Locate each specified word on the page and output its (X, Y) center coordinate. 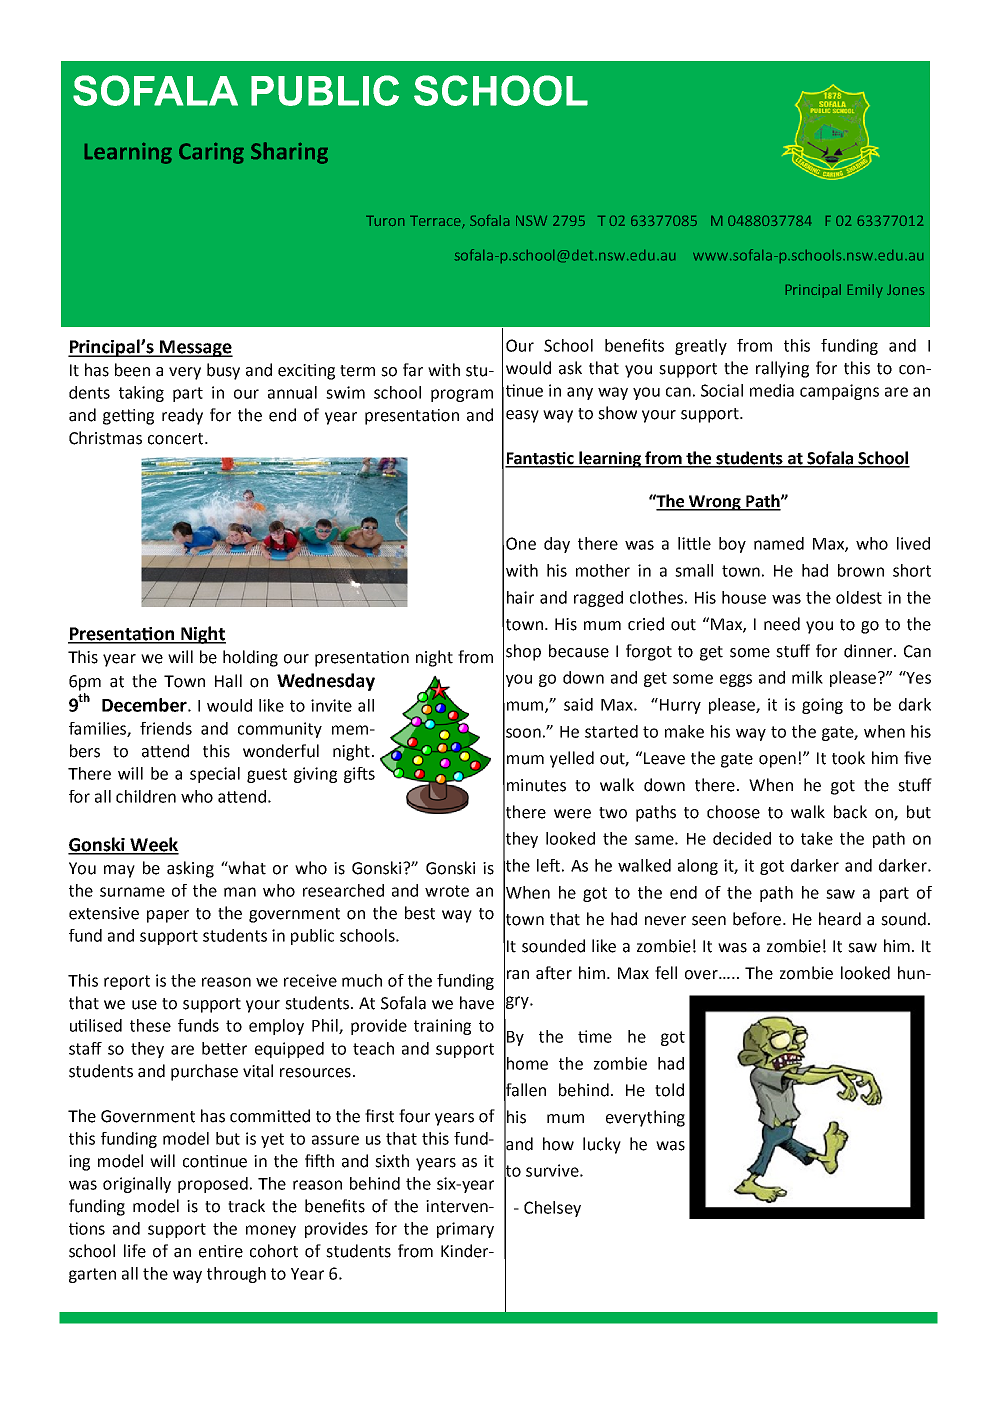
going (822, 706)
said (578, 704)
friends (166, 728)
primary (465, 1230)
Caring (211, 153)
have (477, 1003)
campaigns (839, 392)
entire (221, 1251)
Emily (865, 291)
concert (177, 439)
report (127, 982)
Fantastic (540, 459)
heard (840, 919)
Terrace (436, 222)
